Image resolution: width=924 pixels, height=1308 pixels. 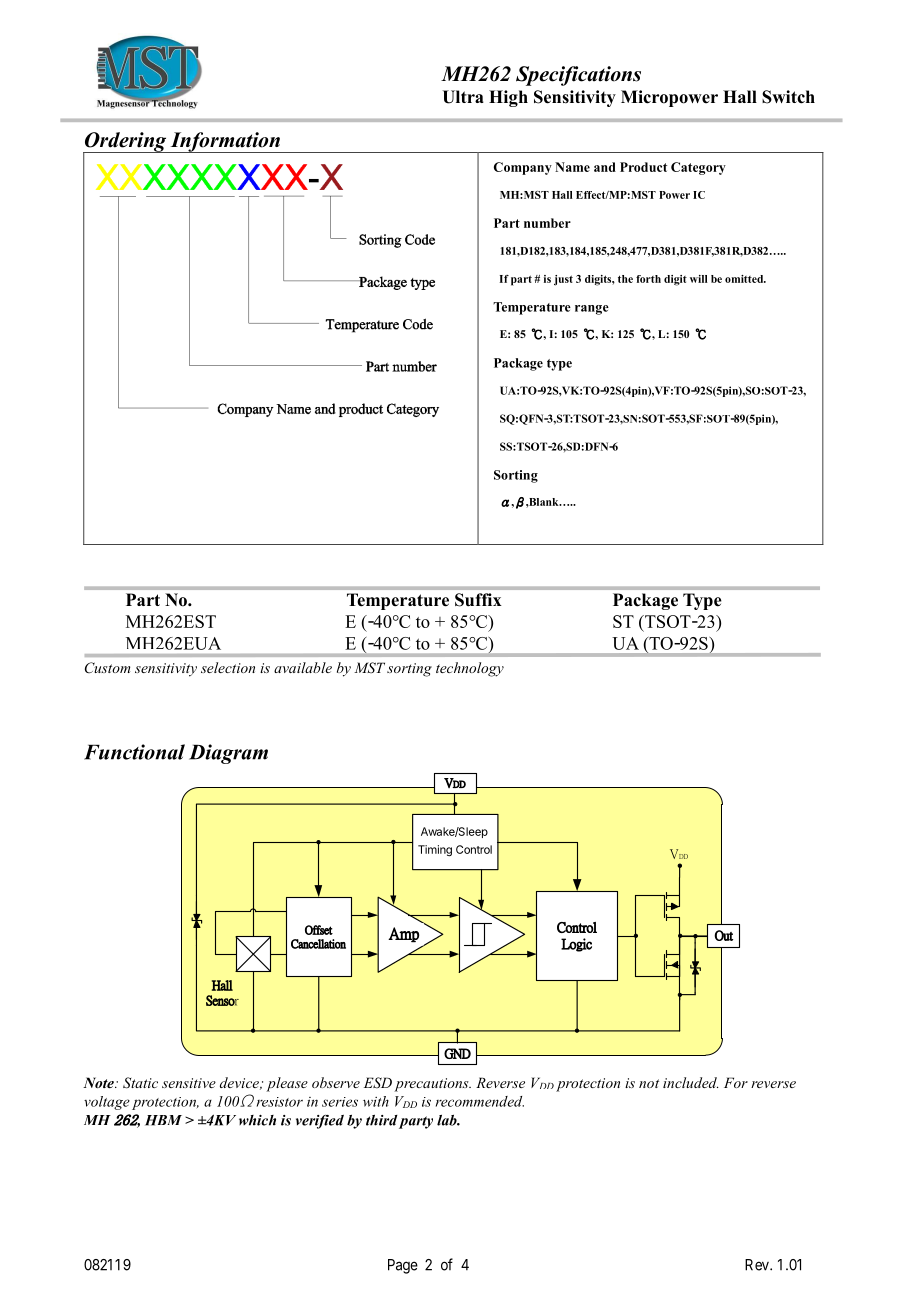 What do you see at coordinates (723, 935) in the document?
I see `Out` at bounding box center [723, 935].
